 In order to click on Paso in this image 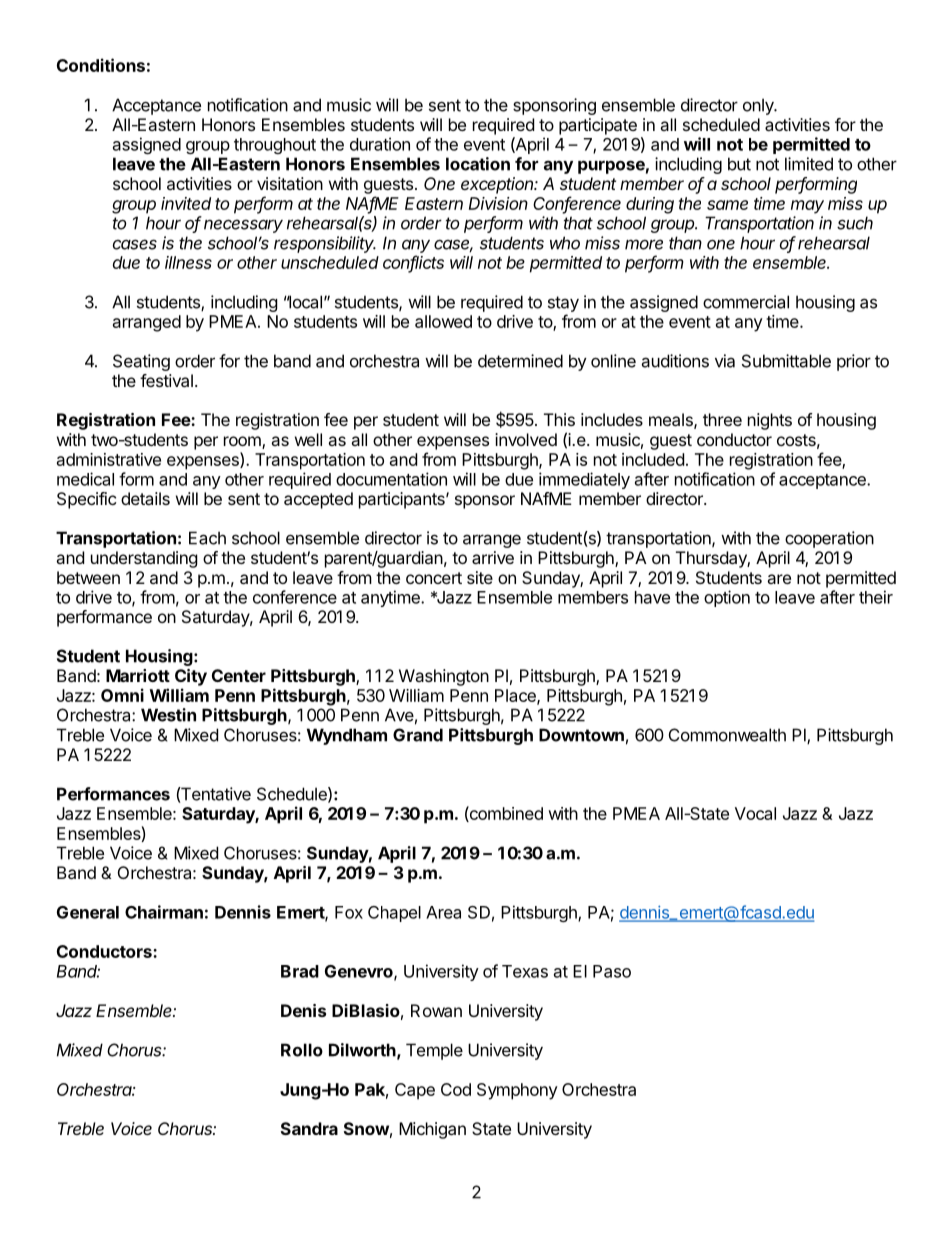, I will do `click(612, 971)`.
